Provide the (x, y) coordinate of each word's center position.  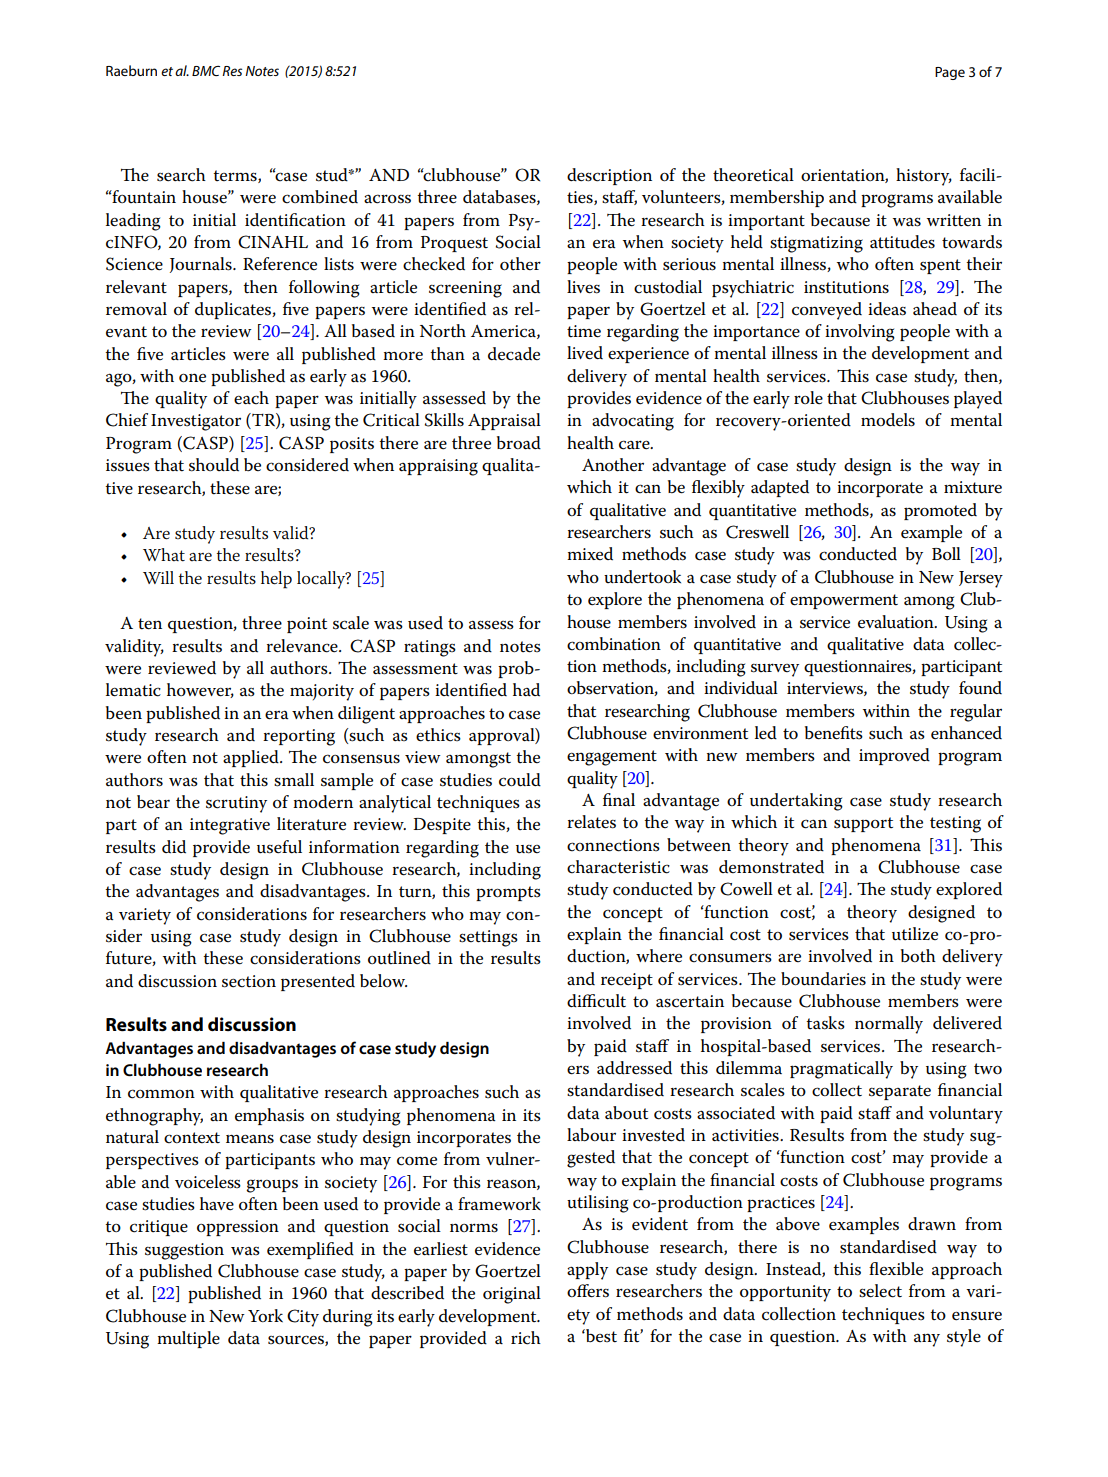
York (265, 1316)
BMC (206, 71)
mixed (590, 554)
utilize (915, 934)
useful (279, 847)
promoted (940, 511)
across (387, 199)
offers (588, 1291)
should (214, 465)
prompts (508, 893)
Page (950, 73)
